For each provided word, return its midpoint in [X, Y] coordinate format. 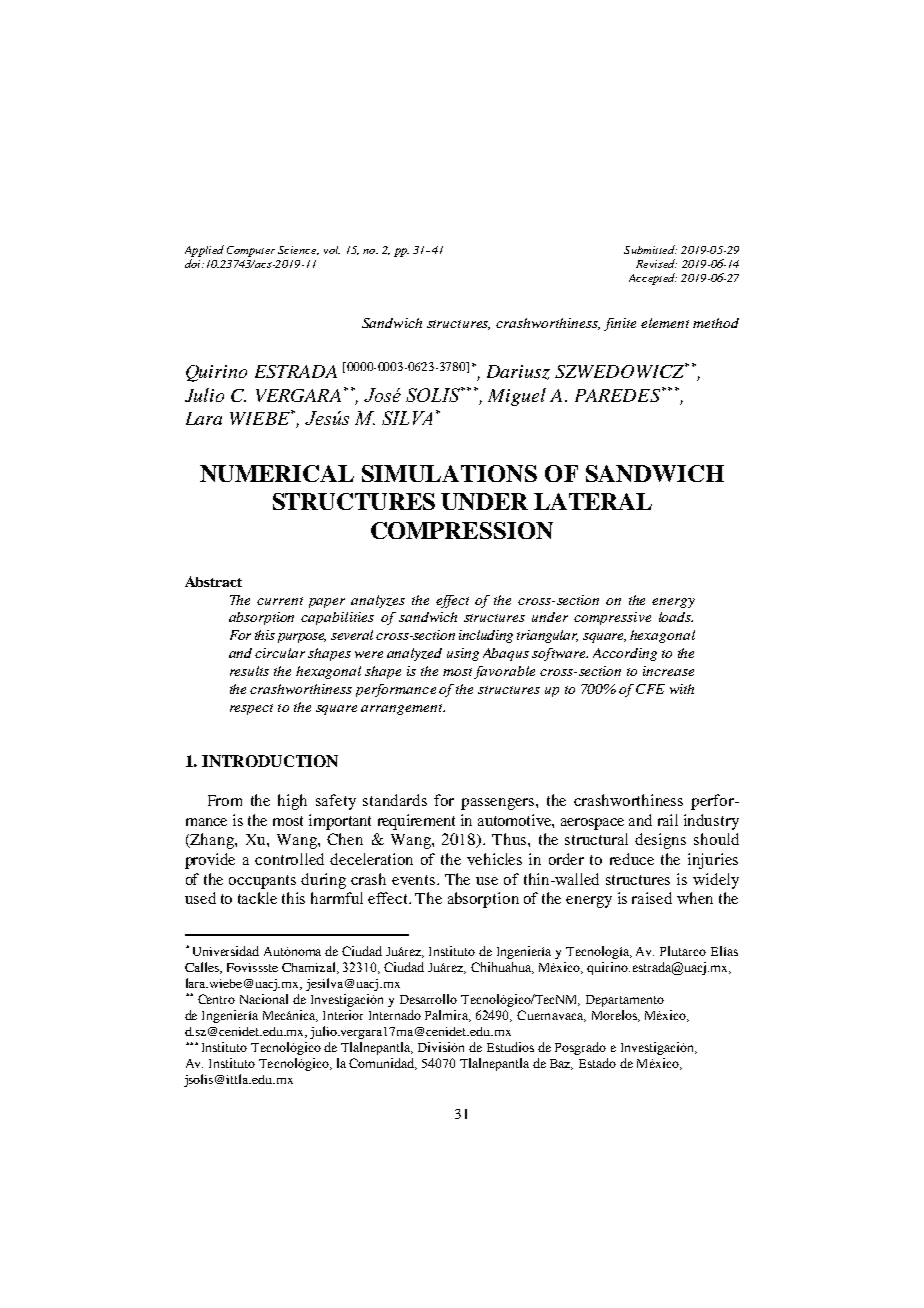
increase [668, 671]
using [463, 654]
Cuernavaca [551, 1016]
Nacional [264, 999]
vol [332, 250]
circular [280, 653]
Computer [253, 251]
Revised [656, 263]
